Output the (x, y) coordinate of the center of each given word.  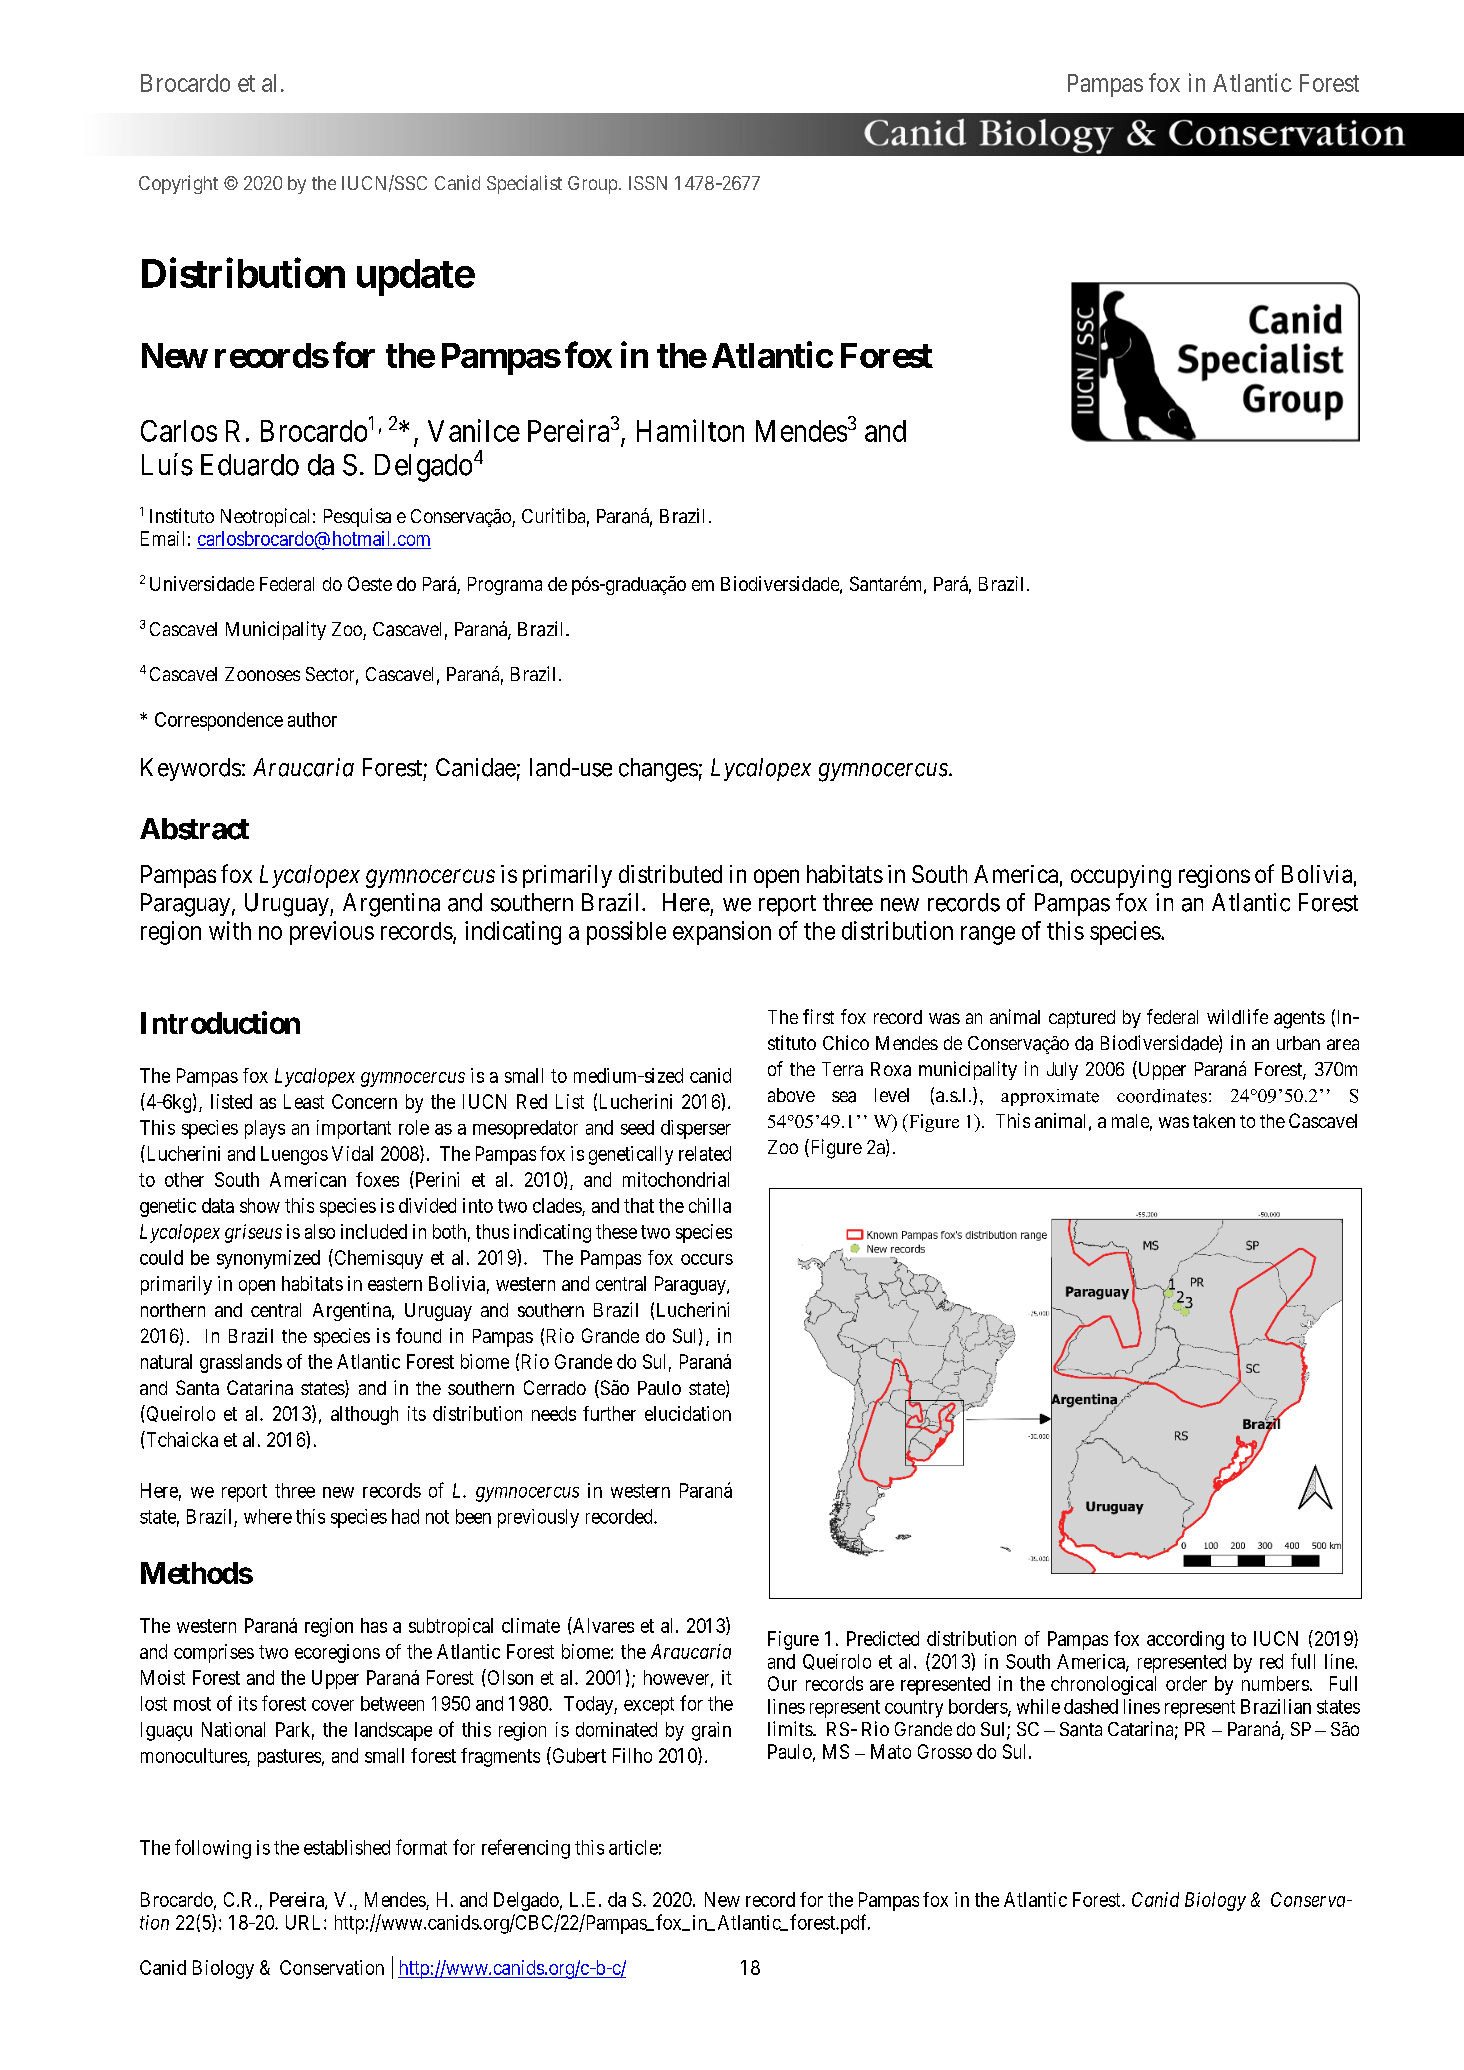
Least (304, 1101)
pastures (289, 1758)
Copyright (178, 184)
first (818, 1016)
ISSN (648, 183)
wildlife (1237, 1016)
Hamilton (690, 430)
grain (711, 1731)
